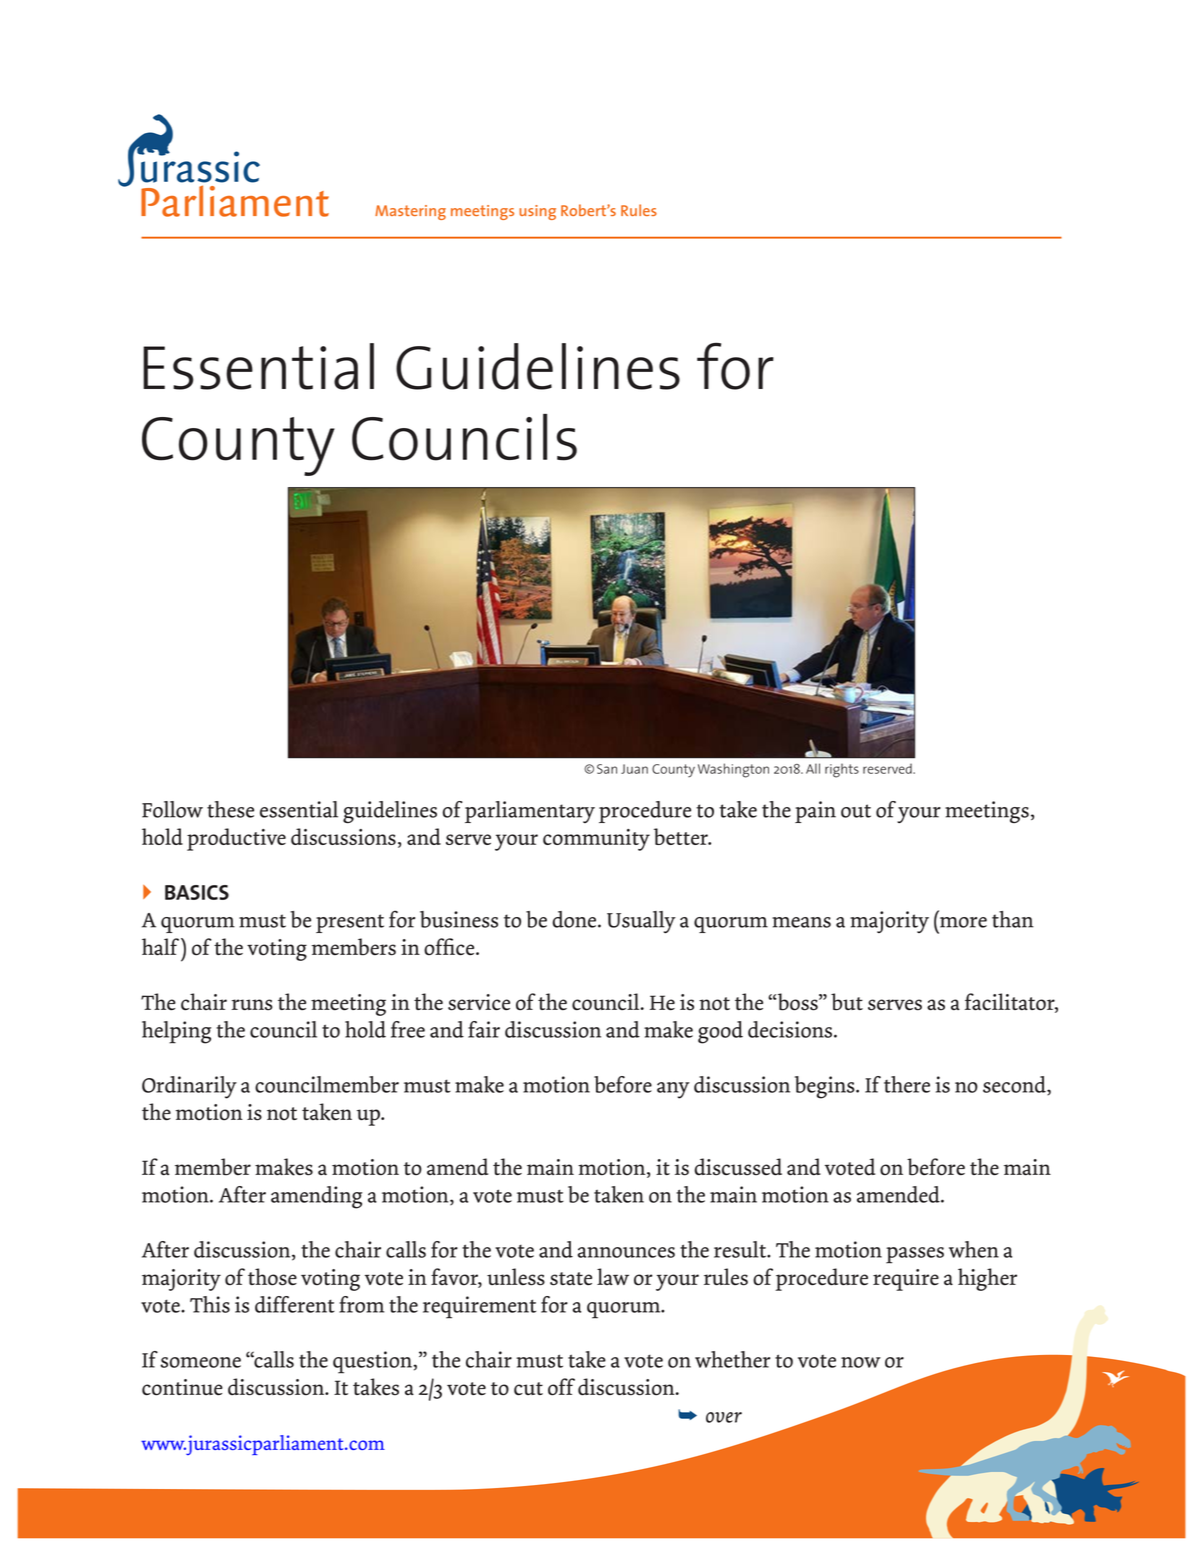  I want to click on productive, so click(236, 839).
